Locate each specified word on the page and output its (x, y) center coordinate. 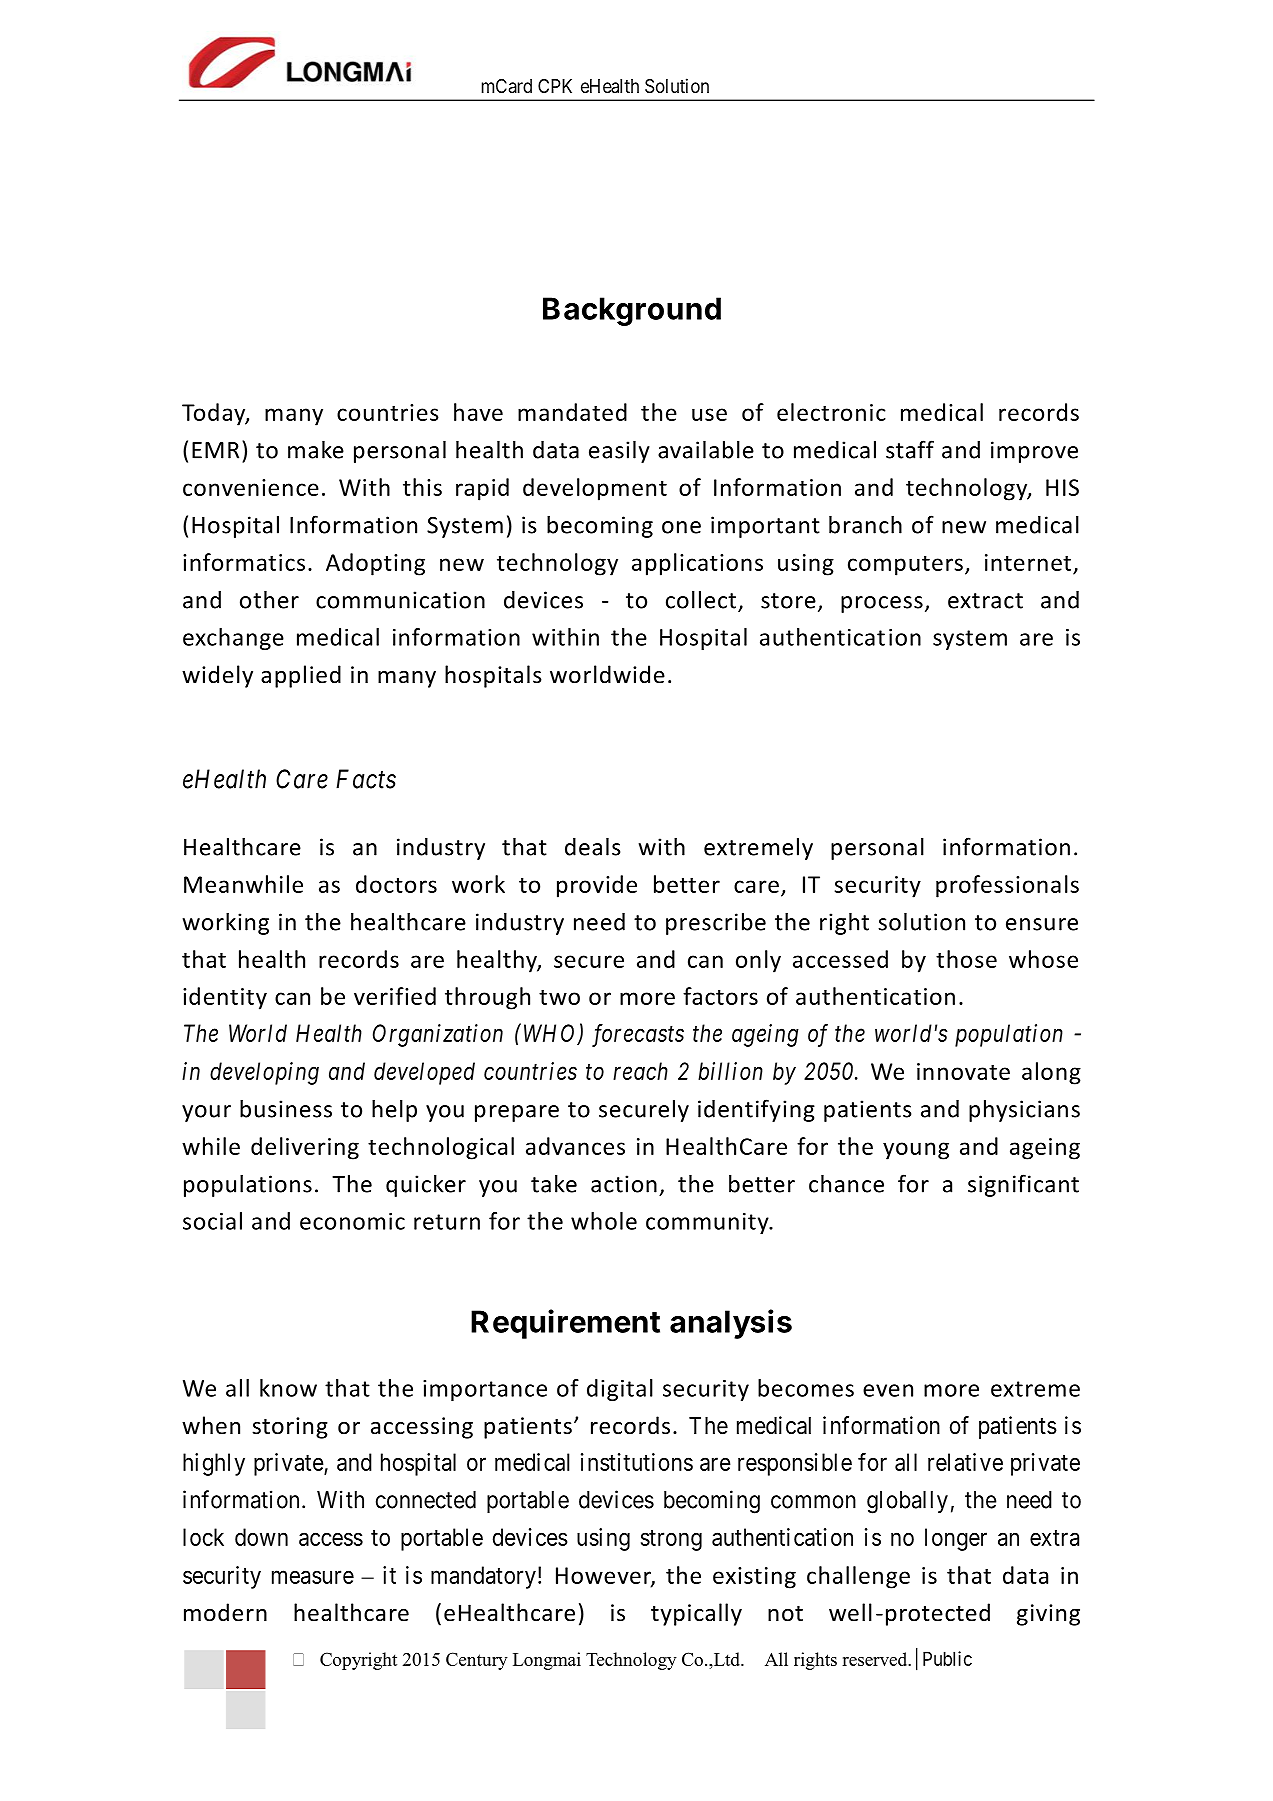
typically (696, 1614)
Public (947, 1658)
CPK (555, 86)
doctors (396, 884)
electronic (831, 412)
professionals (1007, 886)
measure (313, 1577)
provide (597, 886)
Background (632, 311)
